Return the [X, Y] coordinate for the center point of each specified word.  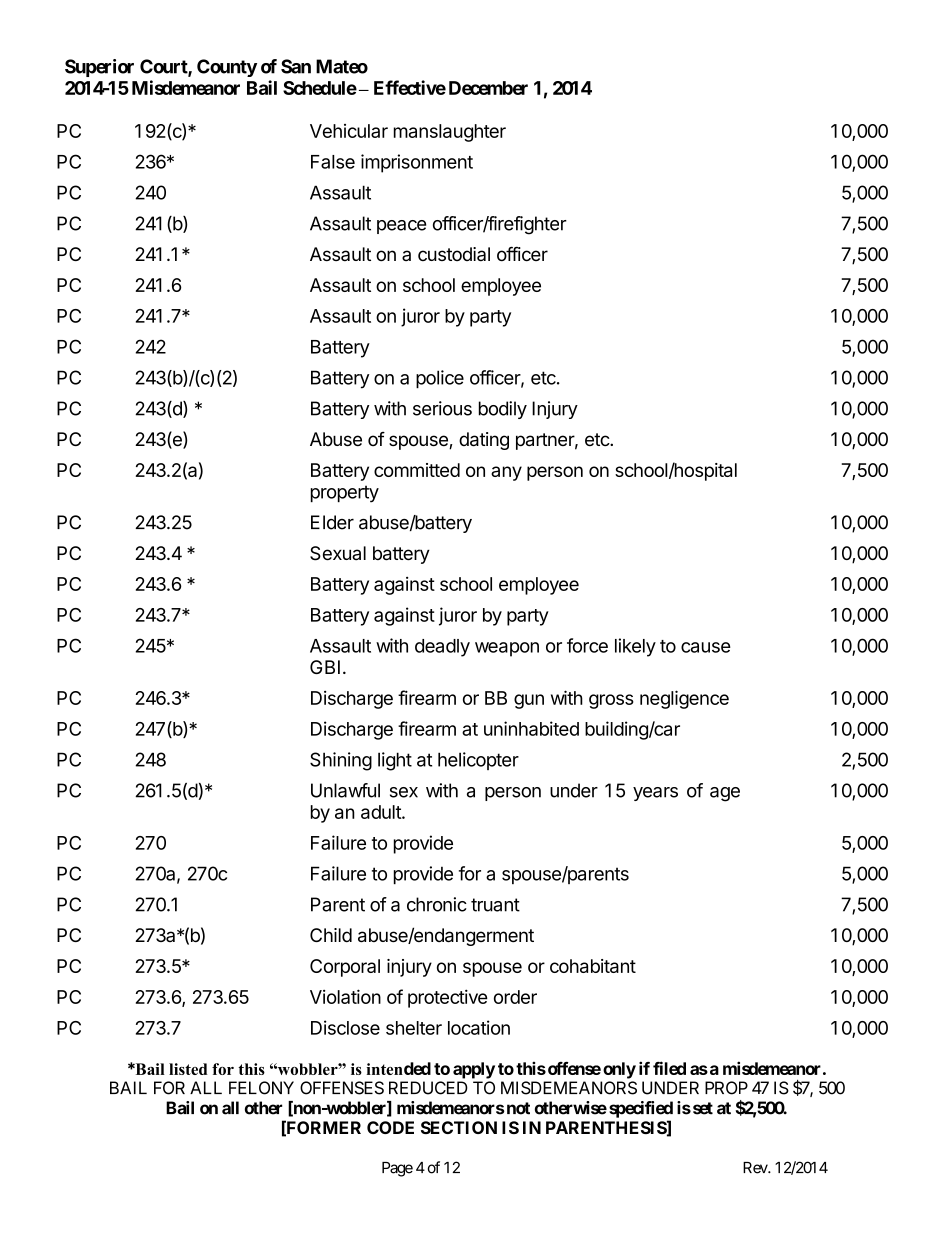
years [655, 794]
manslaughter [450, 133]
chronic [437, 904]
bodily [503, 410]
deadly [442, 648]
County [227, 68]
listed [188, 1069]
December [488, 88]
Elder [332, 522]
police [440, 379]
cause [706, 647]
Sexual [338, 553]
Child [331, 935]
